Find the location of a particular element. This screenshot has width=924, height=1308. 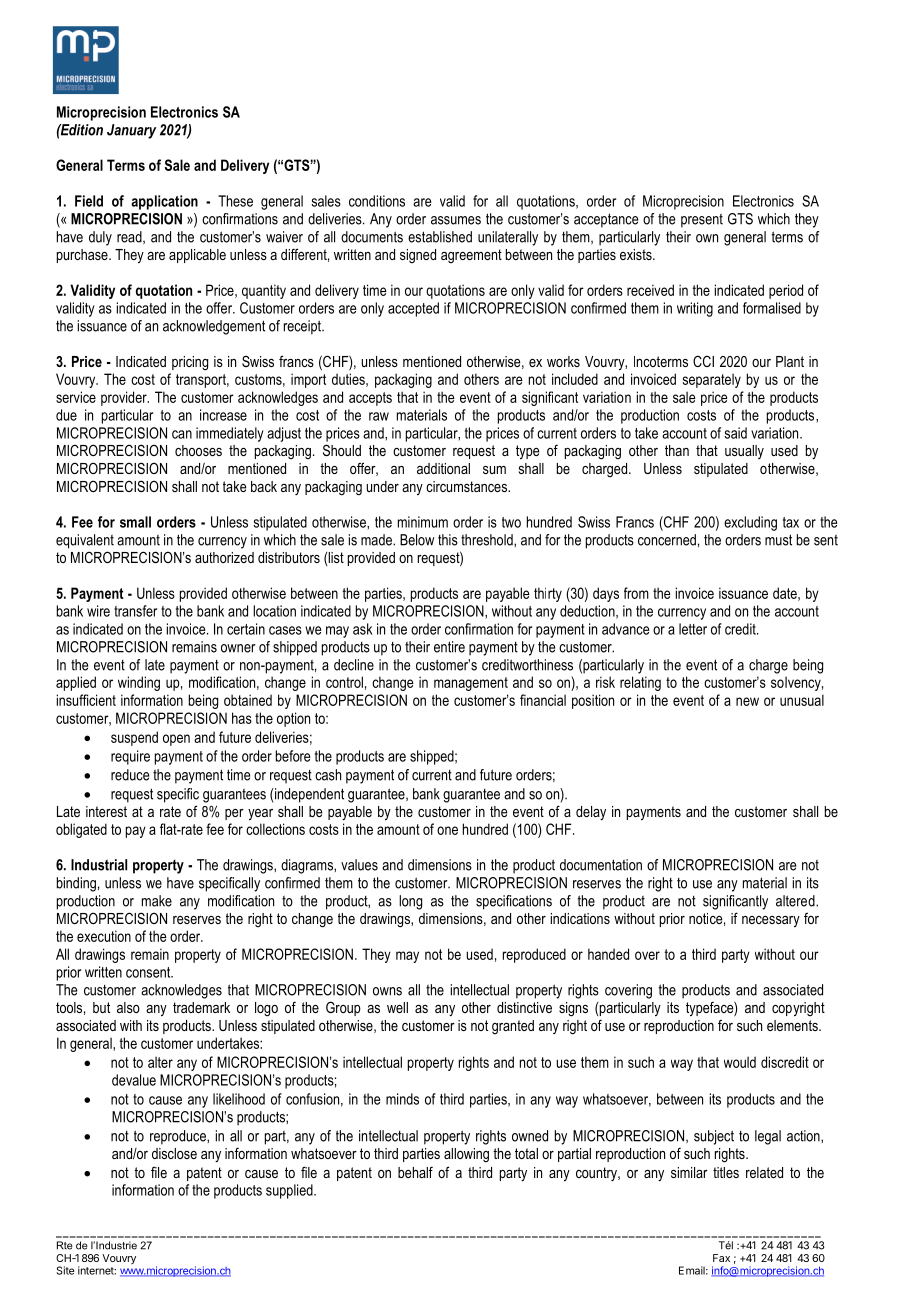

Rte is located at coordinates (65, 1245).
